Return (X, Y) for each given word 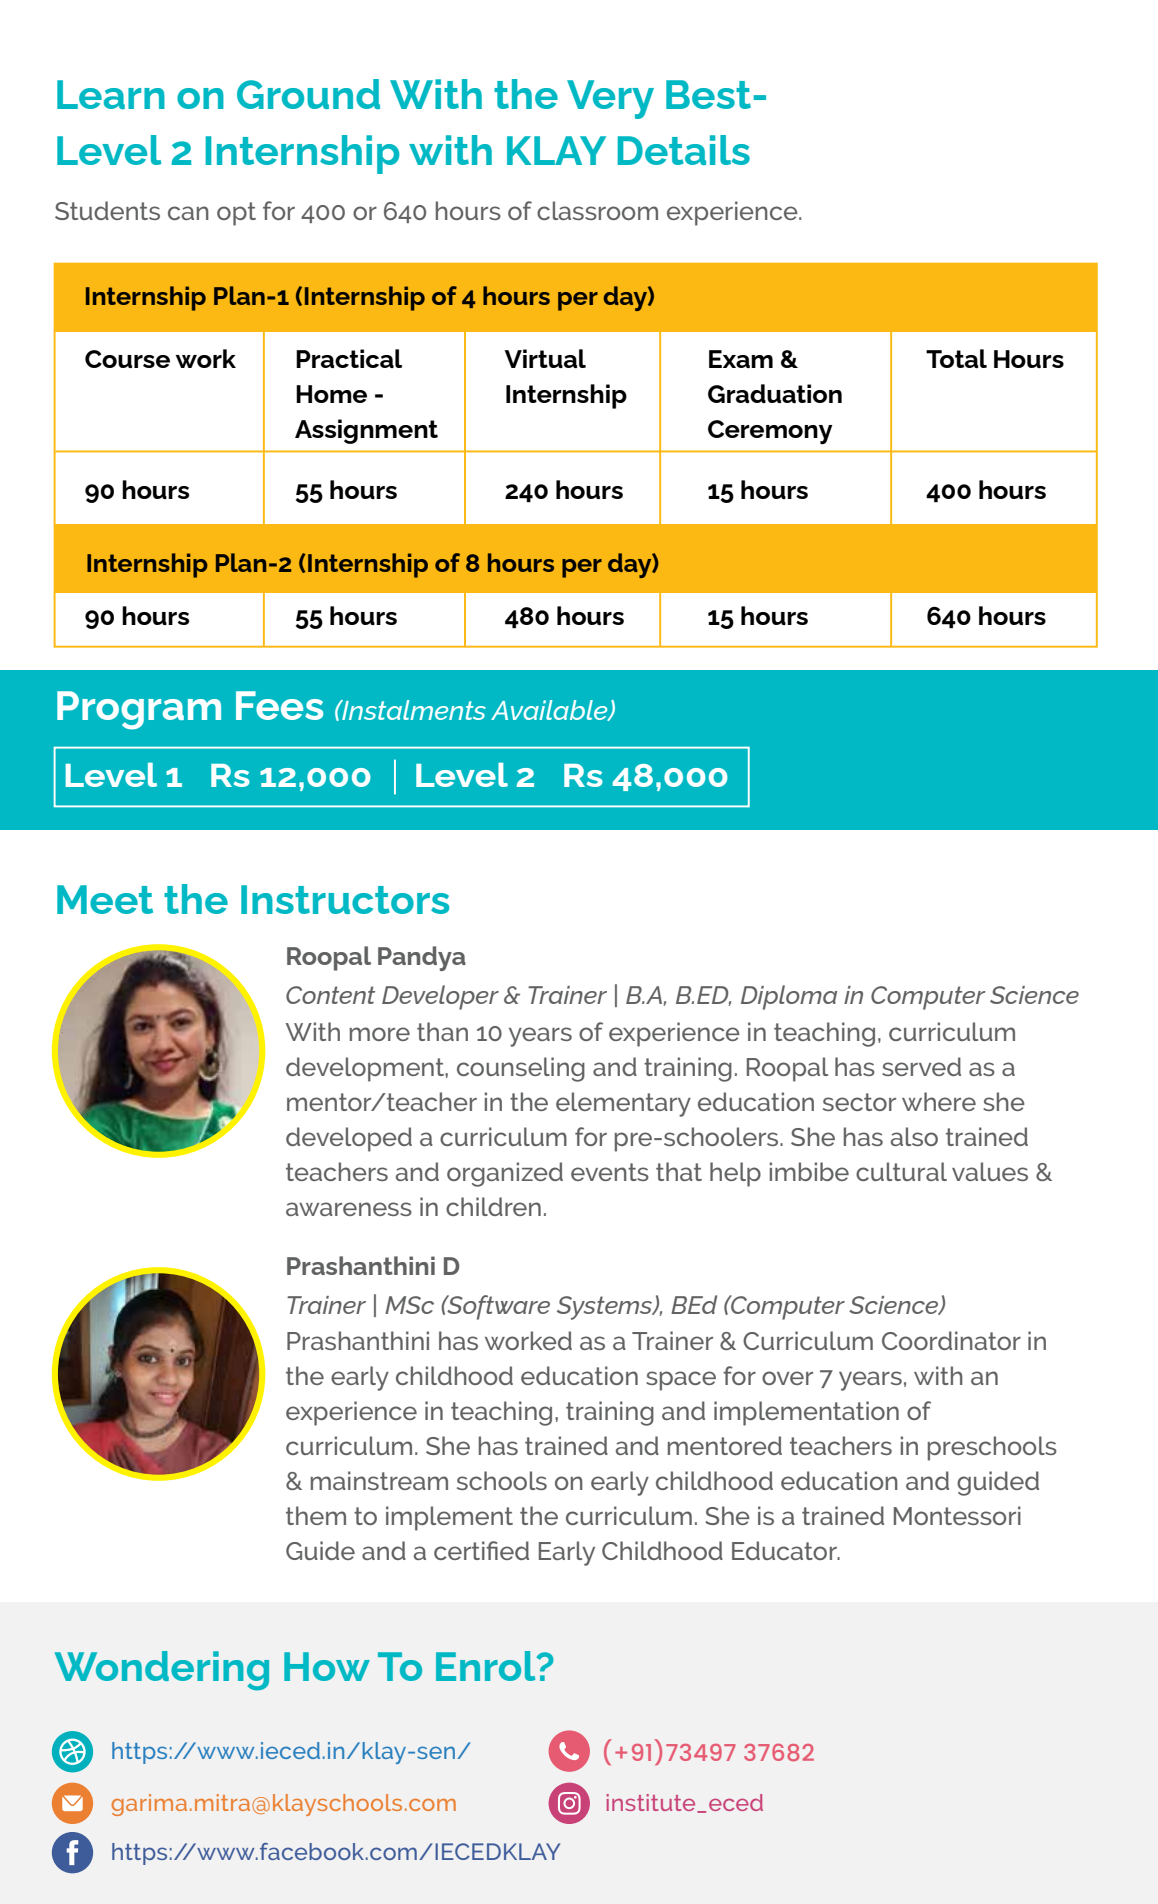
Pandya (422, 958)
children (493, 1206)
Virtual (545, 358)
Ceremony (770, 432)
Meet (105, 899)
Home (331, 394)
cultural (901, 1171)
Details (684, 150)
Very (610, 99)
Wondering (162, 1671)
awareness (349, 1209)
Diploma (789, 997)
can (188, 213)
